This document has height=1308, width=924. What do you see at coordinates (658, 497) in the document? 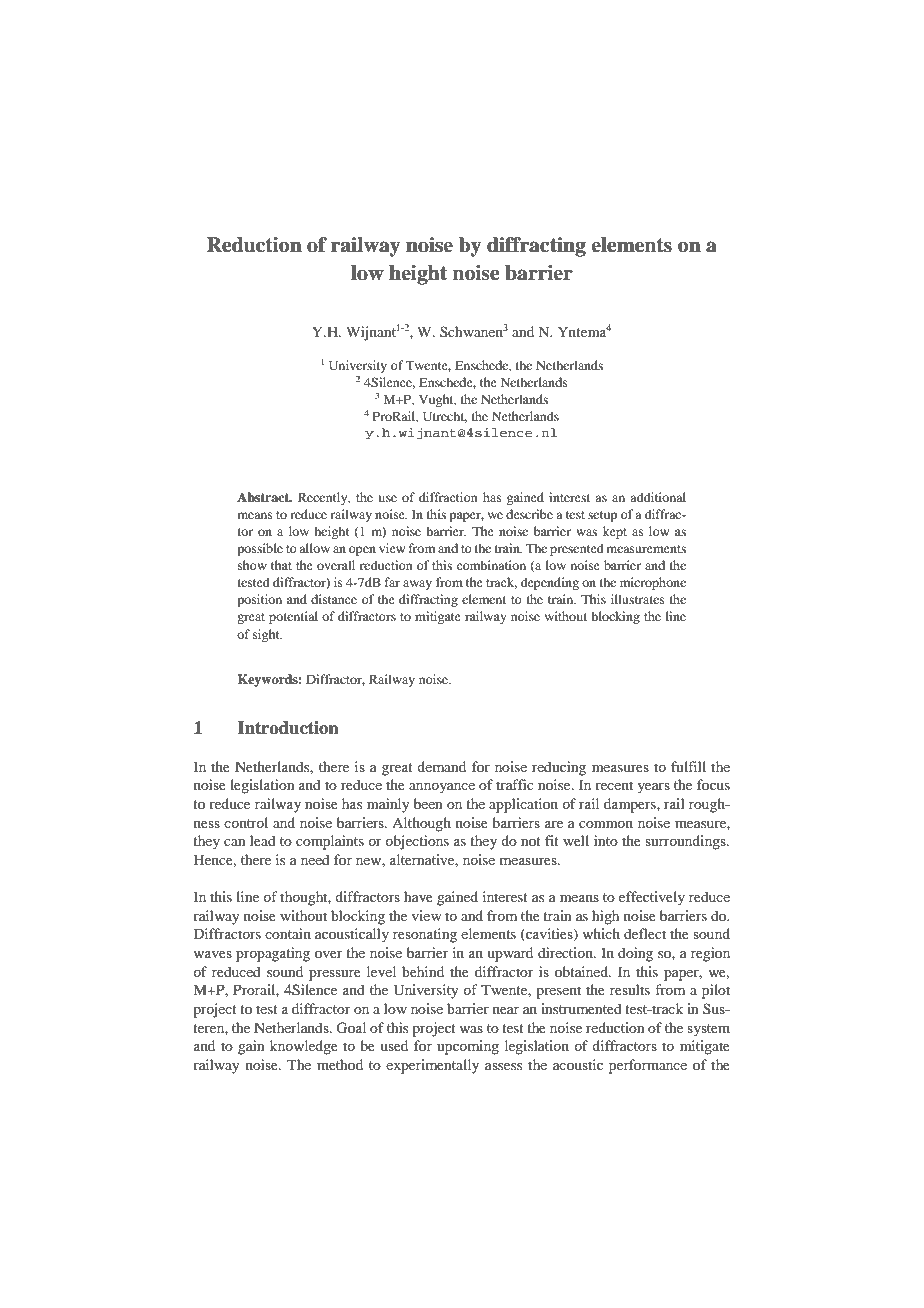
I see `additional` at bounding box center [658, 497].
